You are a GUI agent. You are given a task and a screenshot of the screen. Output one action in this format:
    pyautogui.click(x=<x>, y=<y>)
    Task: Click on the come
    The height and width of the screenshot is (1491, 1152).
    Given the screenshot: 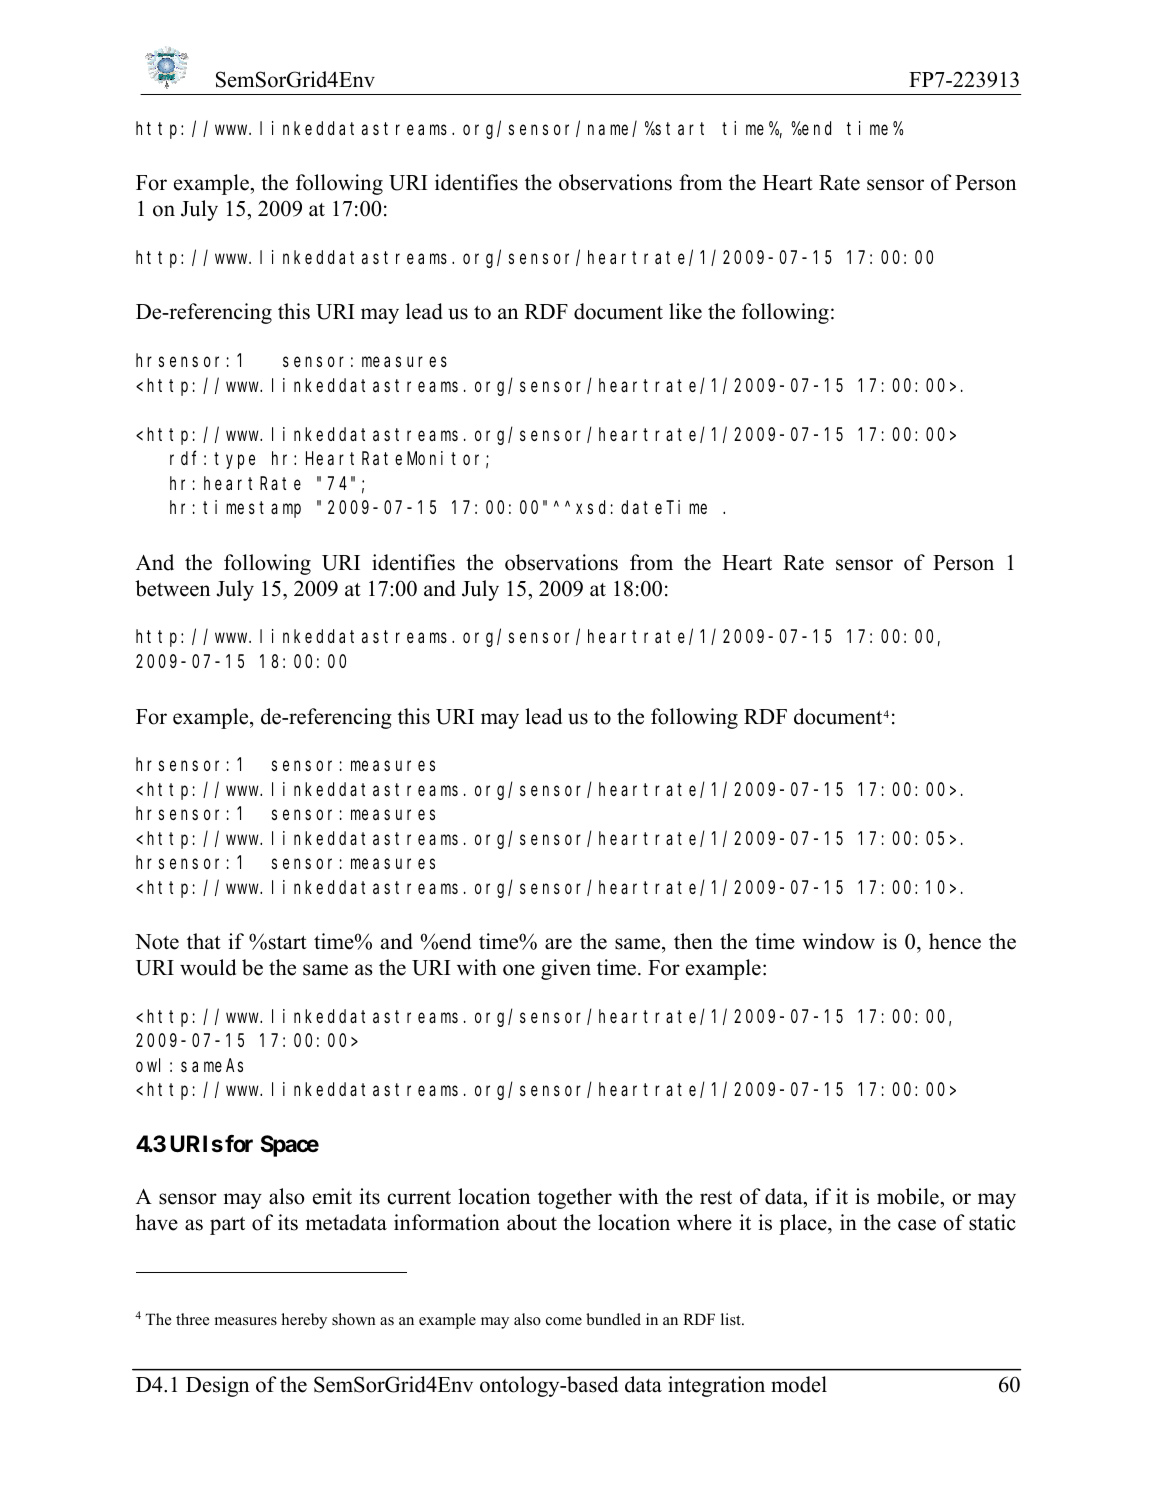 What is the action you would take?
    pyautogui.click(x=564, y=1321)
